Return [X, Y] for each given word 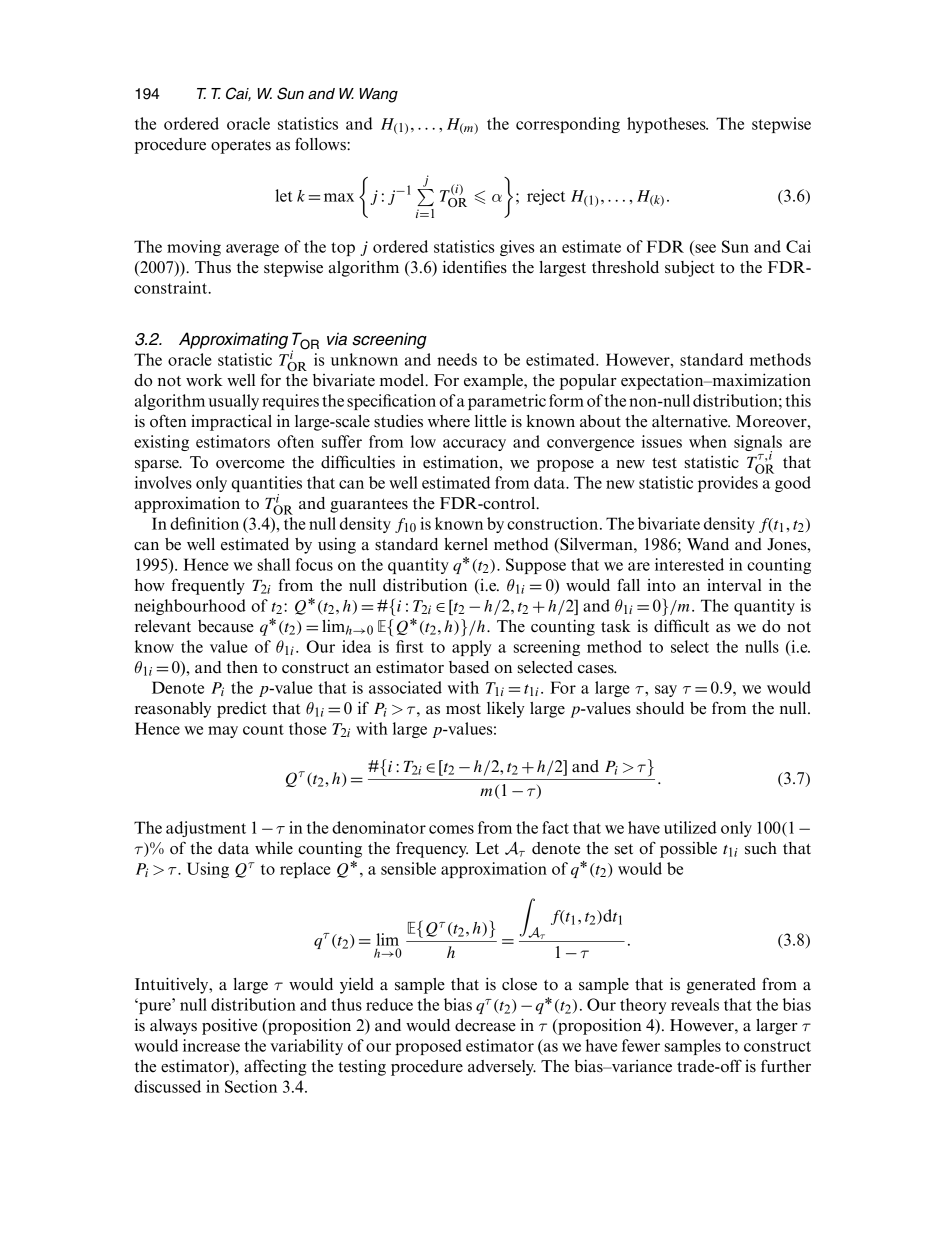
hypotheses [667, 125]
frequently [208, 587]
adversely [502, 1068]
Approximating [233, 340]
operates [241, 147]
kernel [466, 544]
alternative [691, 421]
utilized [690, 827]
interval [734, 585]
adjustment [206, 829]
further [786, 1066]
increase [211, 1045]
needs [457, 359]
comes [451, 829]
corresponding [568, 125]
